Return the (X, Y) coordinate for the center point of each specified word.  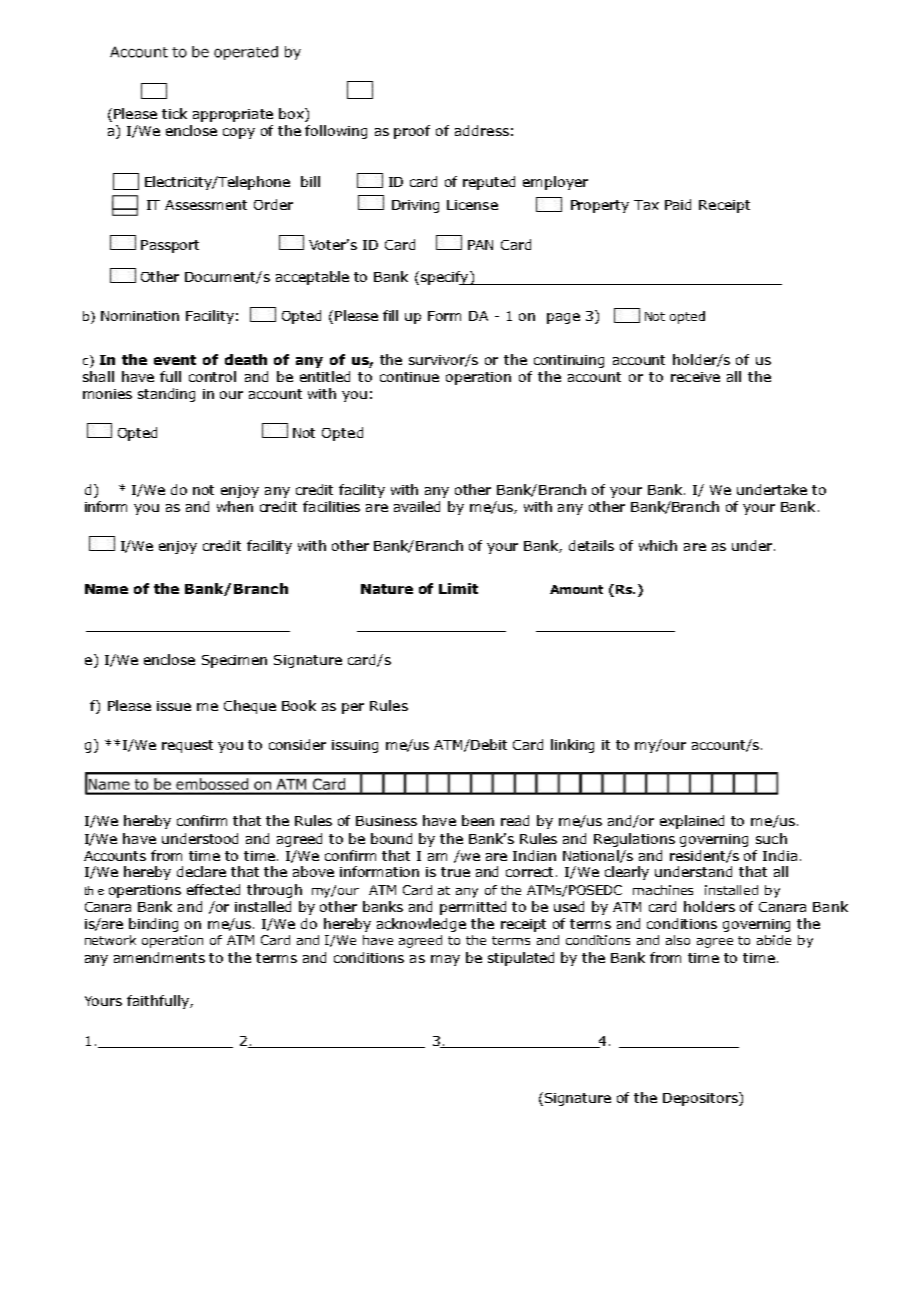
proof (412, 132)
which (658, 545)
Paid (678, 204)
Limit (458, 588)
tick (174, 113)
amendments (159, 957)
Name (106, 589)
